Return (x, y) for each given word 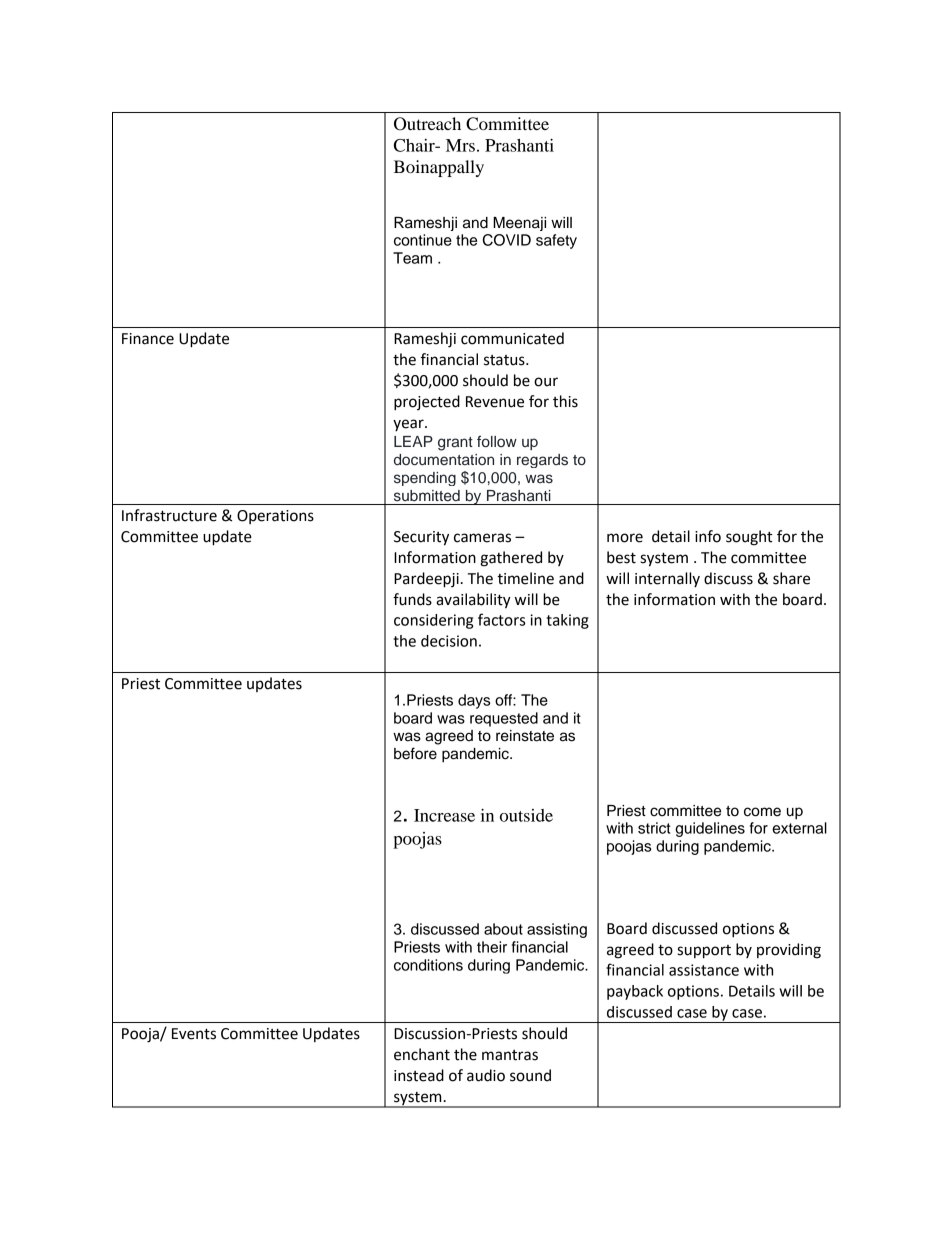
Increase (444, 815)
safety (556, 241)
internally (667, 579)
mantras (510, 1055)
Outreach (427, 124)
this (565, 401)
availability (473, 601)
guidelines (710, 829)
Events (194, 1034)
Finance (148, 339)
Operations (275, 517)
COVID (507, 240)
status (505, 360)
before (415, 753)
